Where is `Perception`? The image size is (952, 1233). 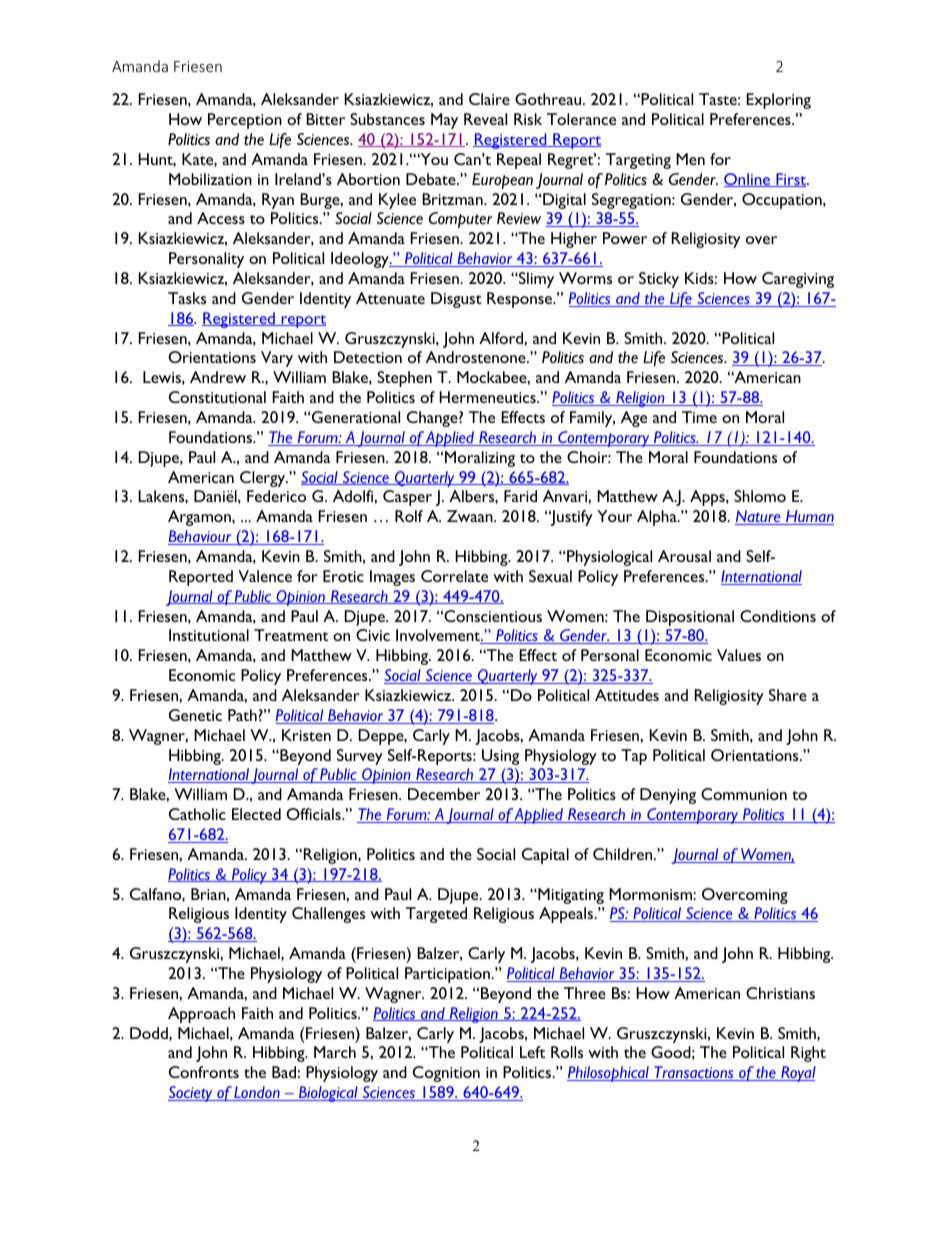
Perception is located at coordinates (245, 121).
